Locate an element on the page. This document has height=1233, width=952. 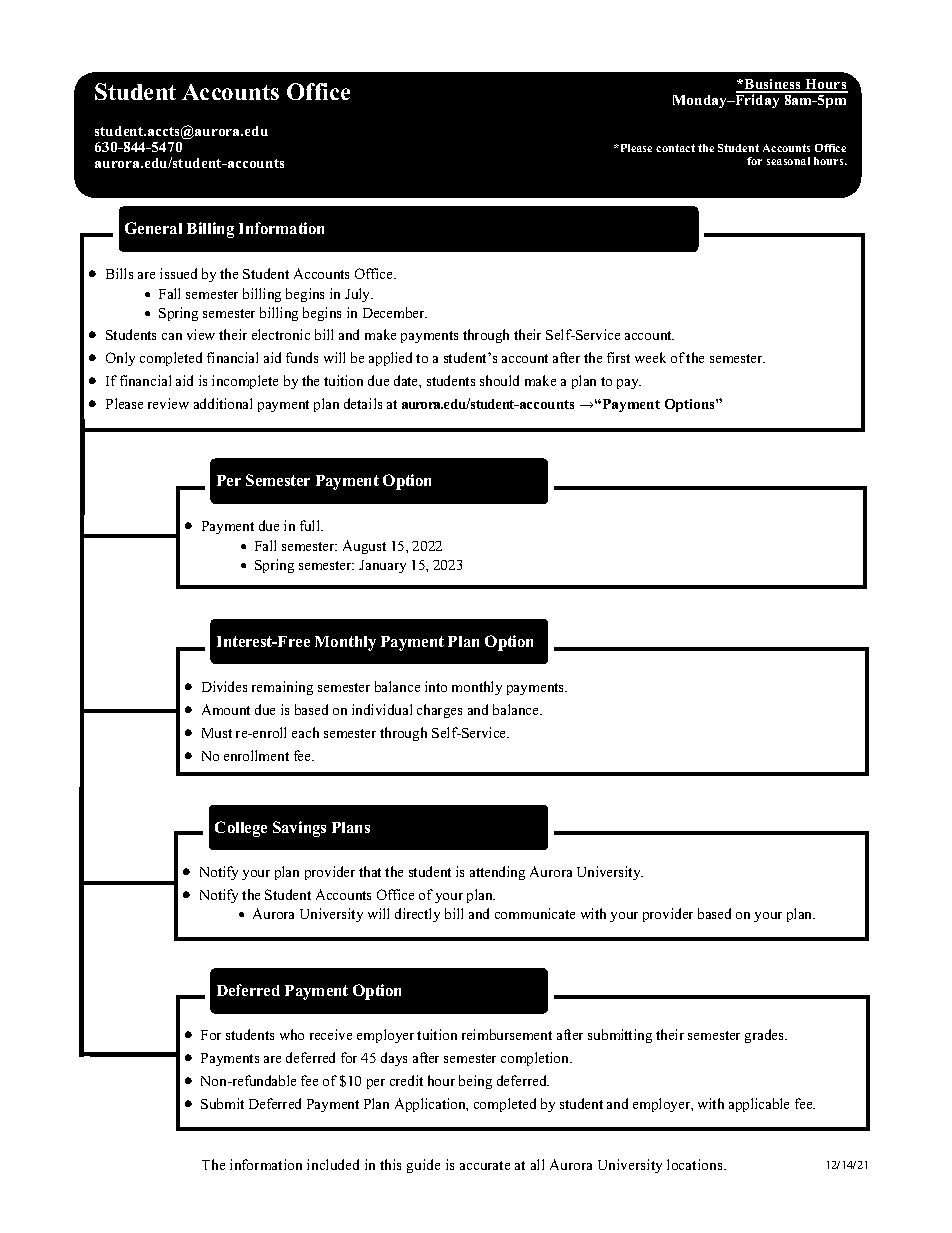
communicate is located at coordinates (535, 913).
